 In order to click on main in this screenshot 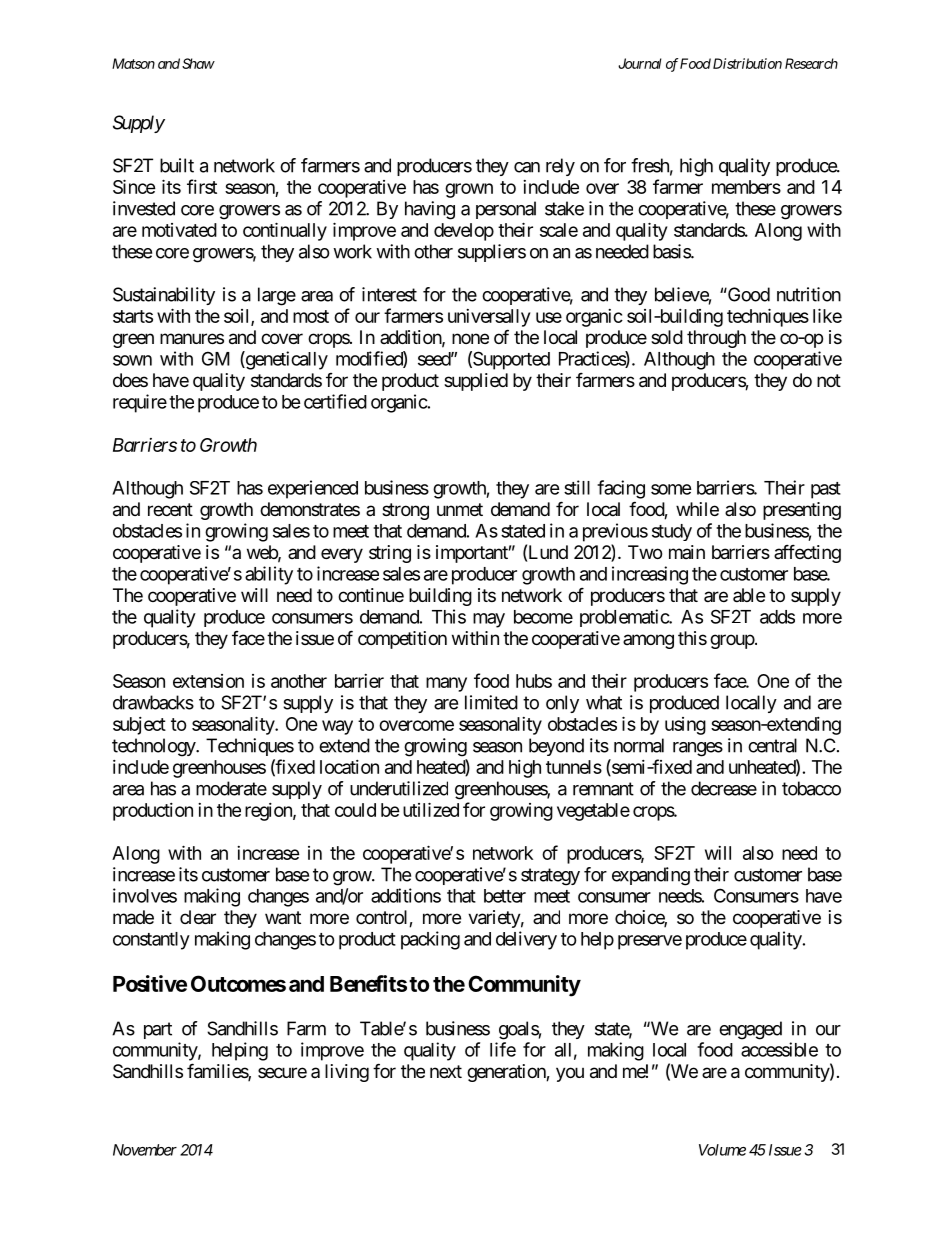, I will do `click(687, 552)`.
